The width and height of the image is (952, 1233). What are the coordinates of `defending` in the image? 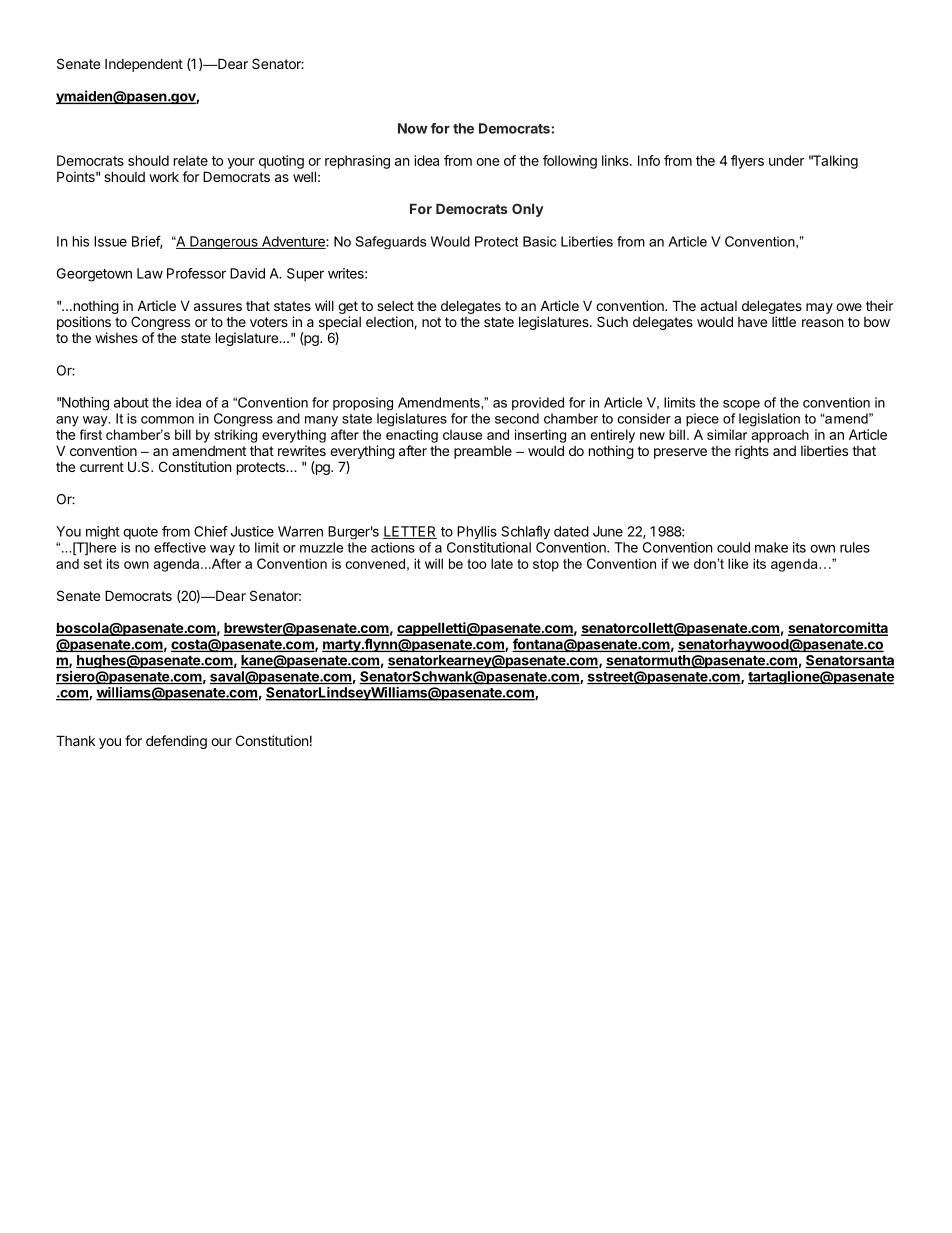 It's located at (176, 742).
